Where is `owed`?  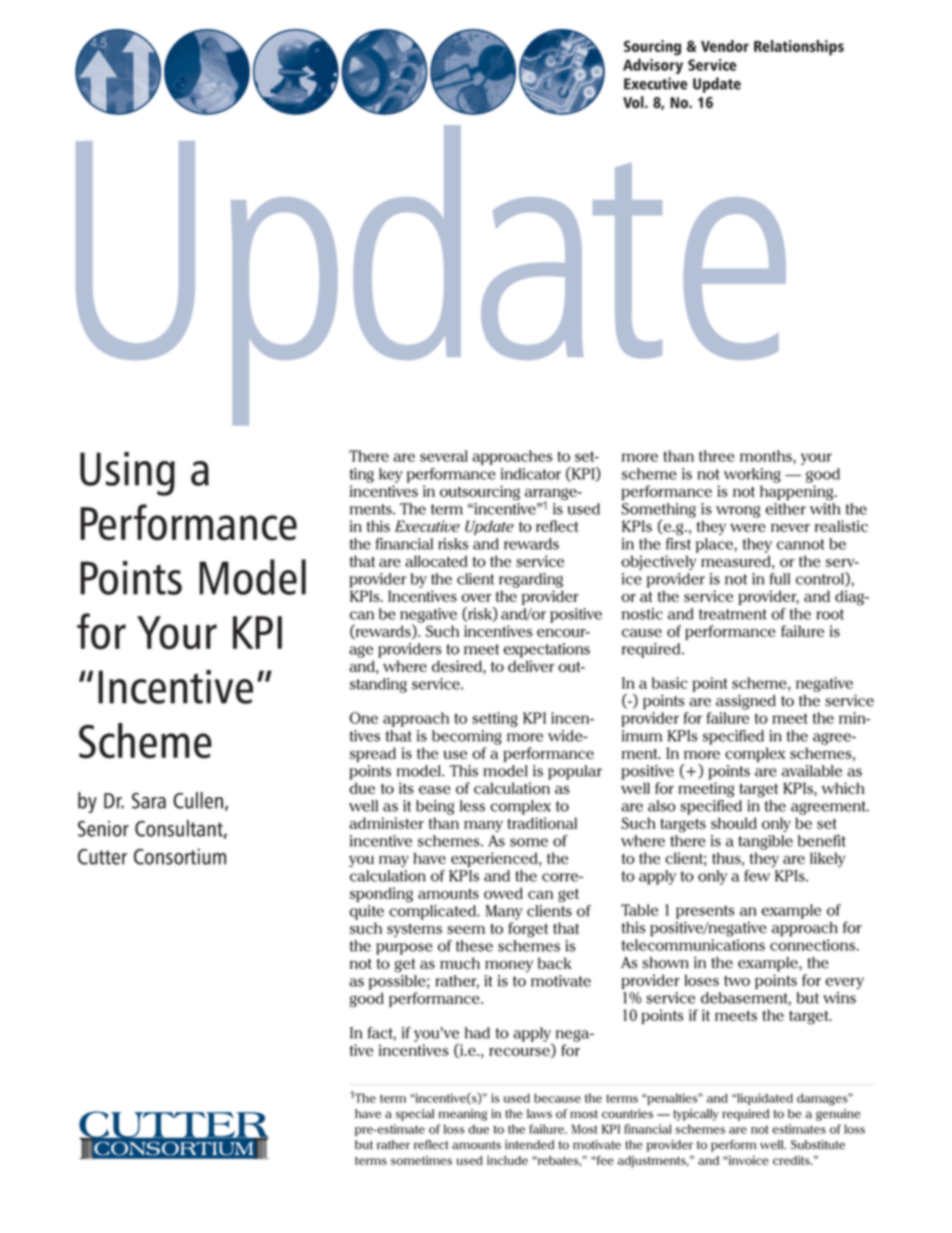 owed is located at coordinates (503, 893).
